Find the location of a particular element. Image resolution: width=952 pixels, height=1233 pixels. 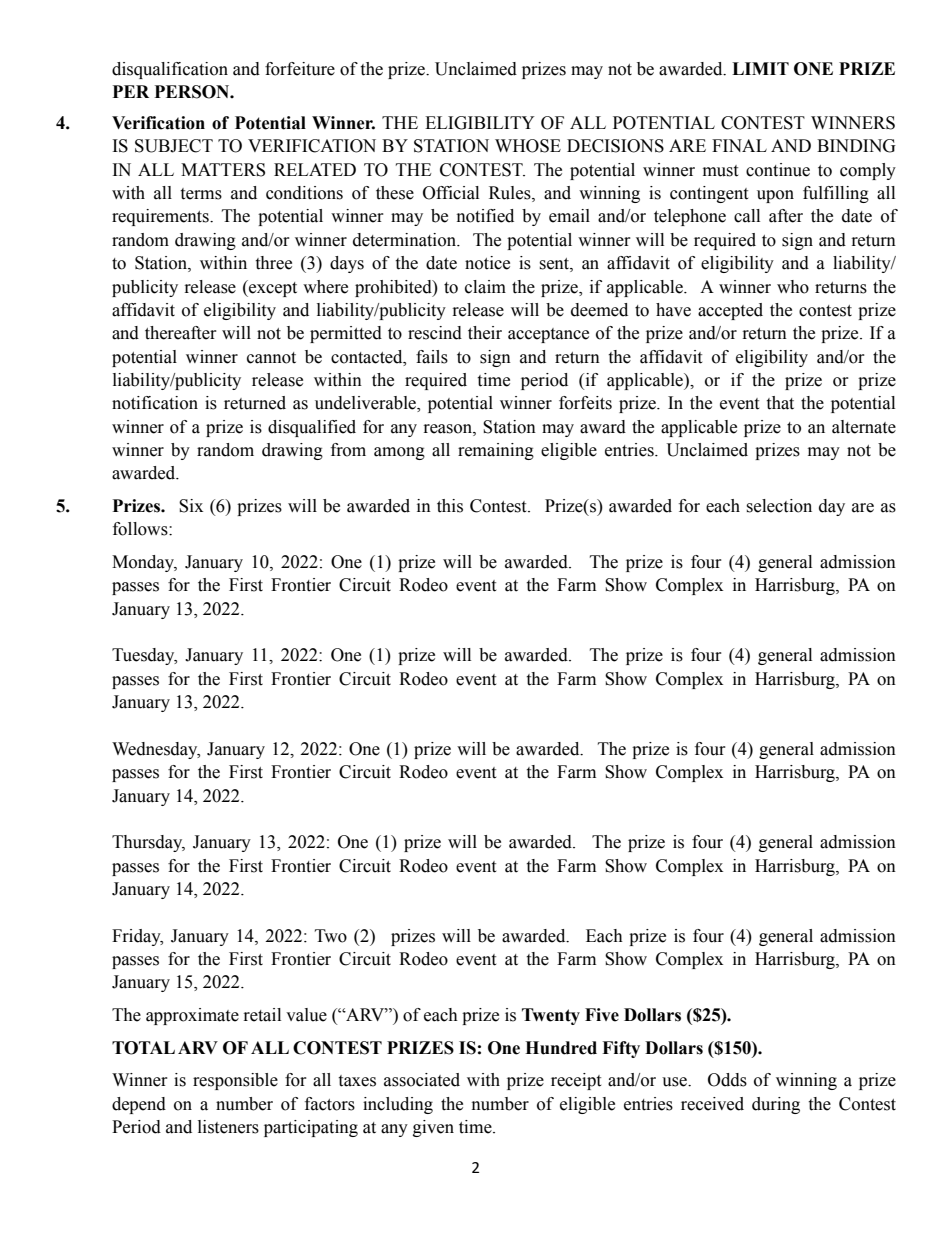

accepted is located at coordinates (730, 311).
